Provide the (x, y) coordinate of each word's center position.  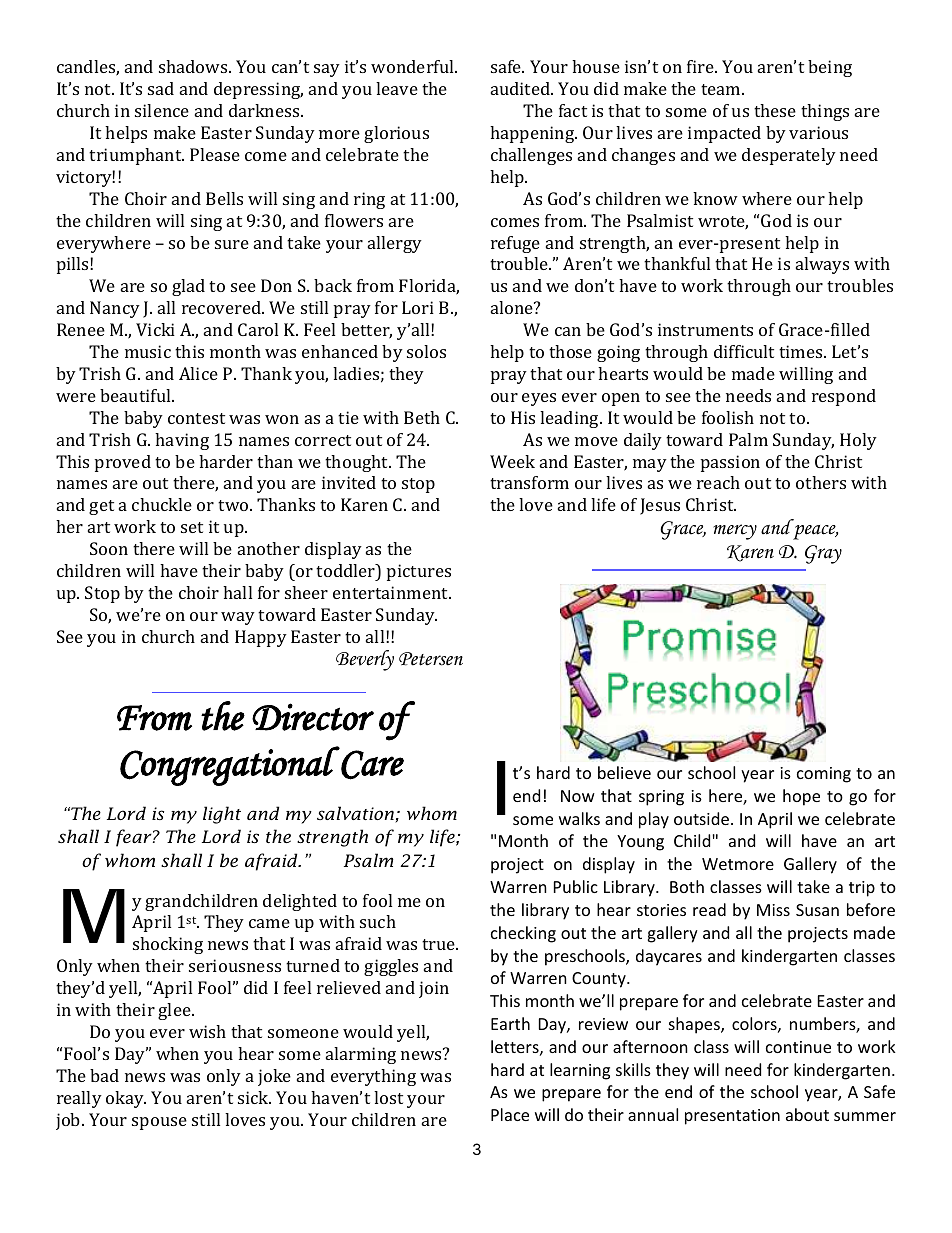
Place (510, 1114)
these (775, 110)
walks (579, 818)
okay (126, 1099)
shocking (168, 945)
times (802, 351)
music (148, 351)
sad (161, 88)
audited (522, 88)
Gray (823, 554)
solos (426, 351)
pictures (419, 572)
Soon (109, 548)
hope (801, 797)
